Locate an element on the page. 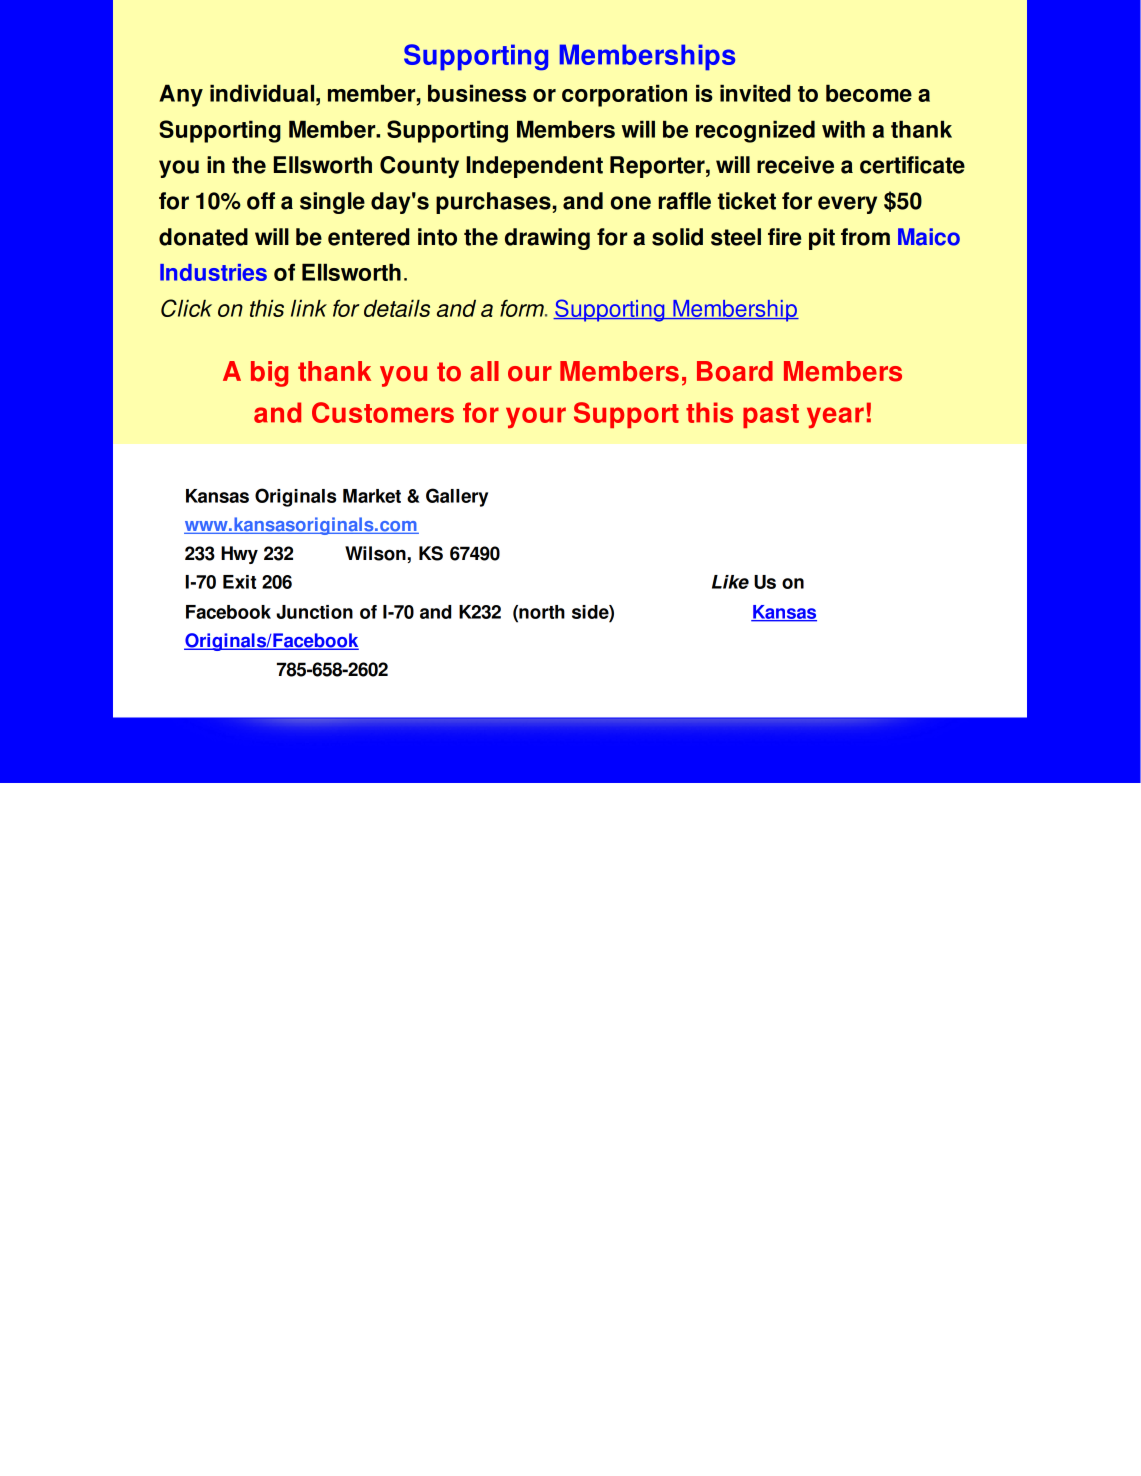  Exit is located at coordinates (239, 582).
